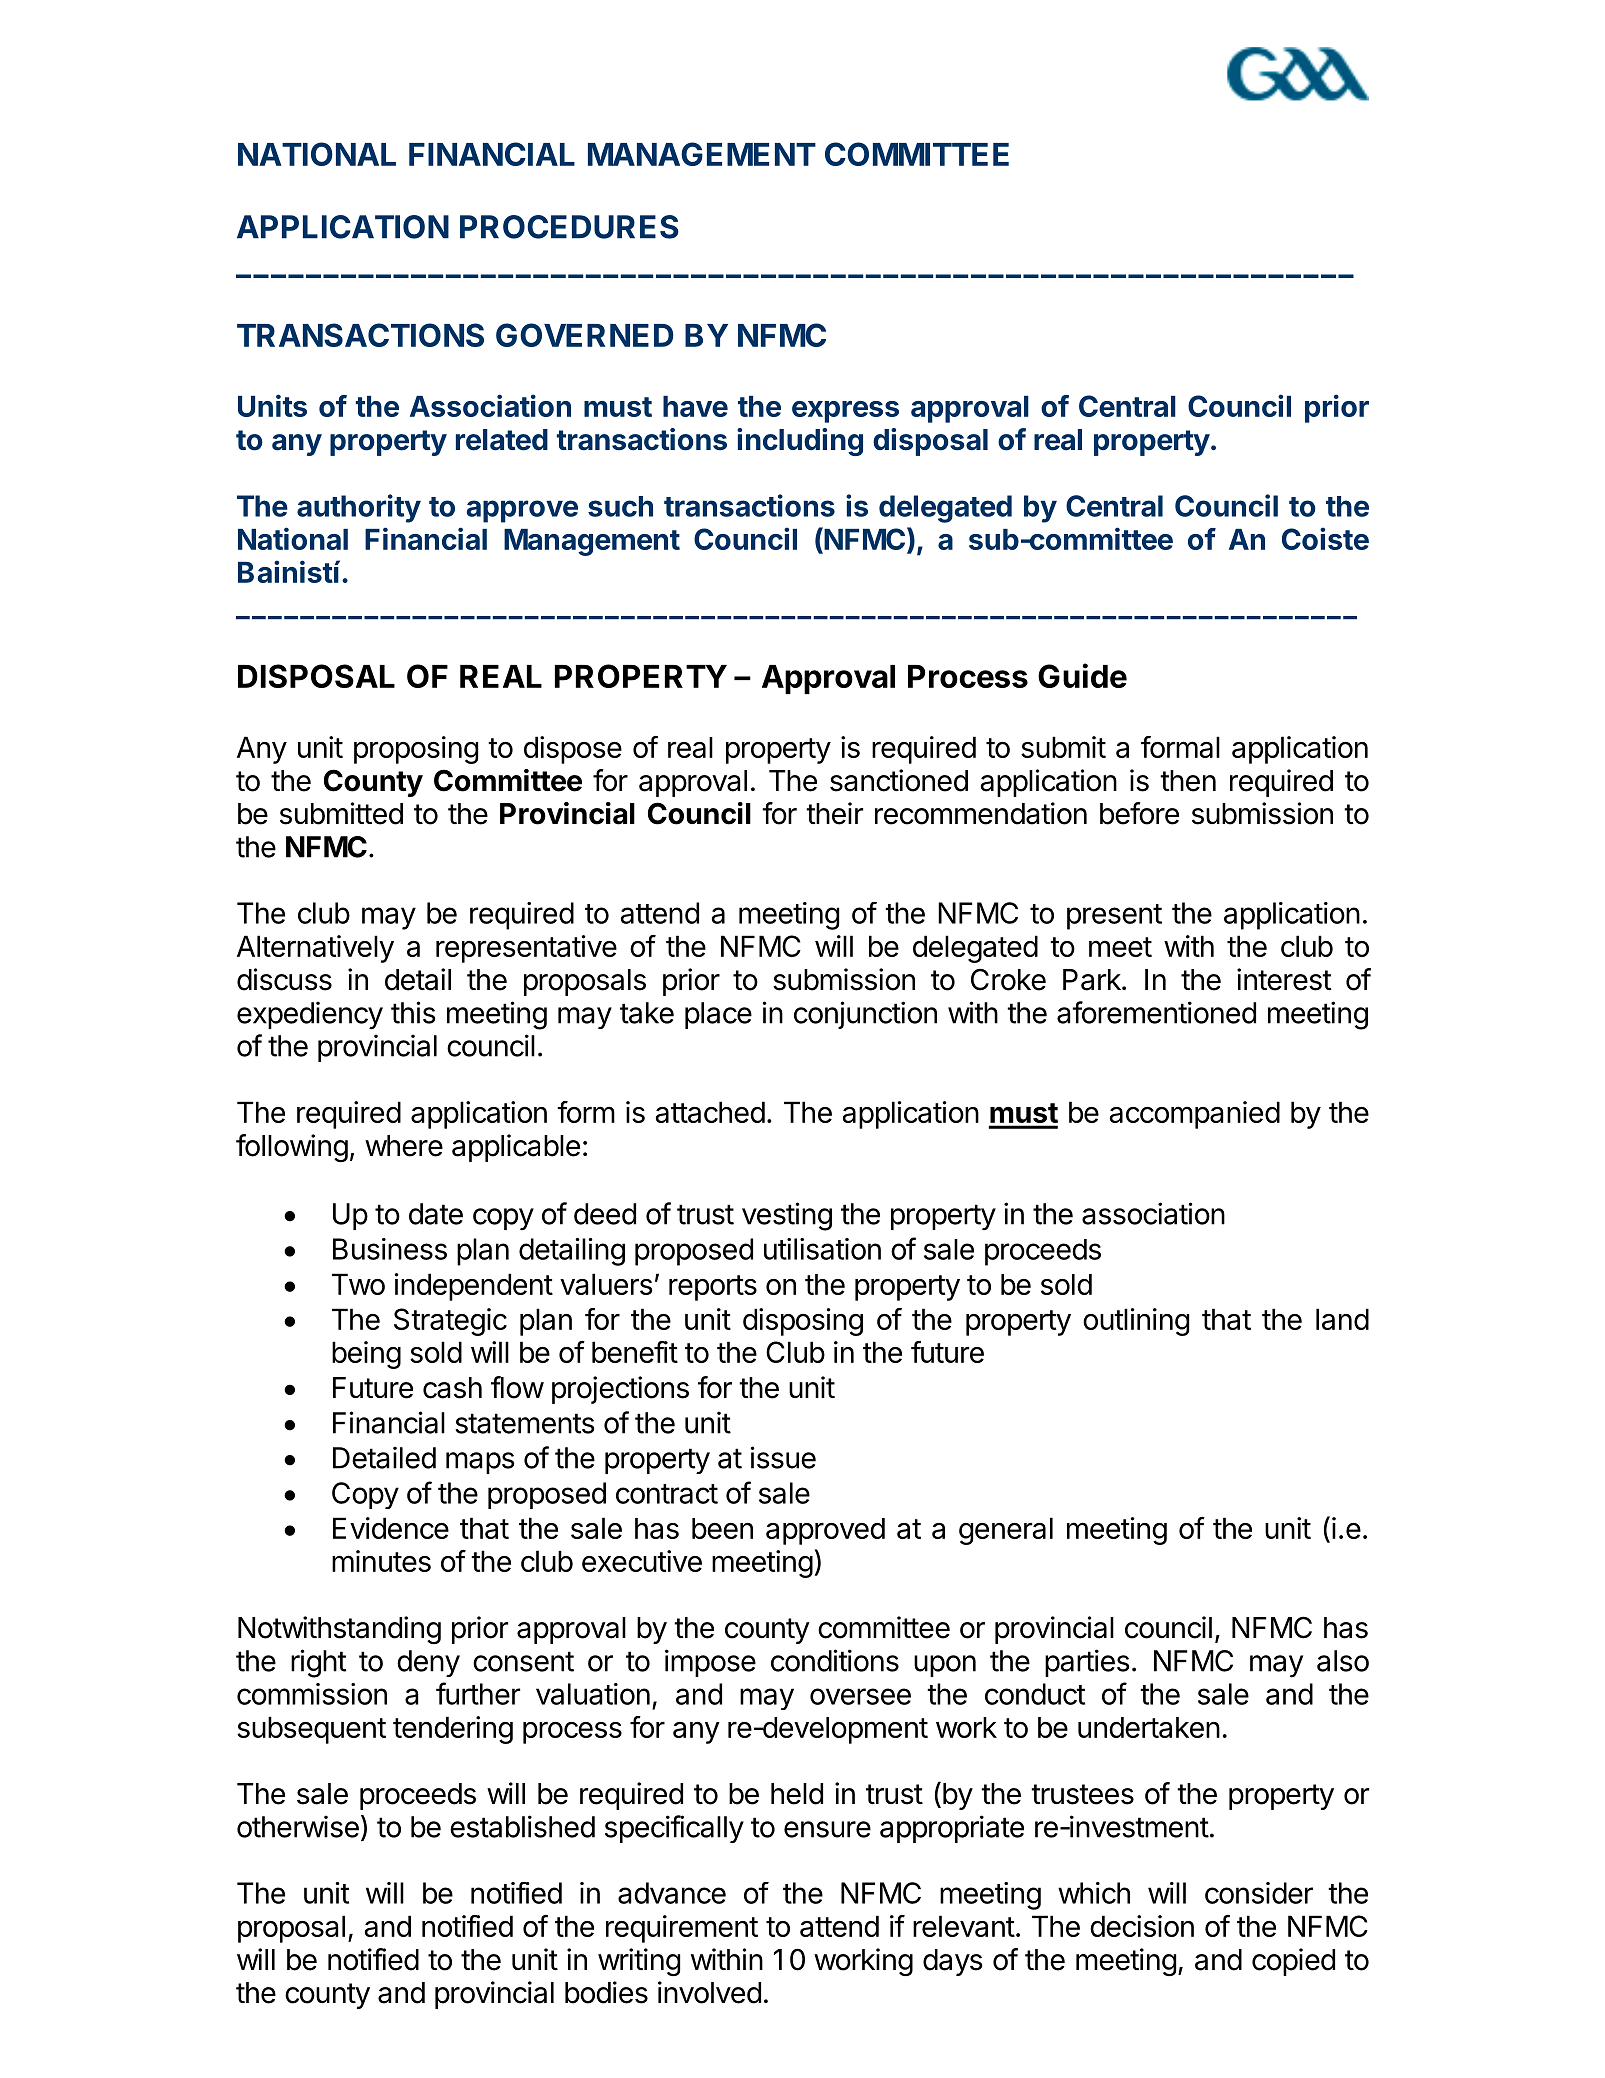  I want to click on then, so click(1188, 781).
